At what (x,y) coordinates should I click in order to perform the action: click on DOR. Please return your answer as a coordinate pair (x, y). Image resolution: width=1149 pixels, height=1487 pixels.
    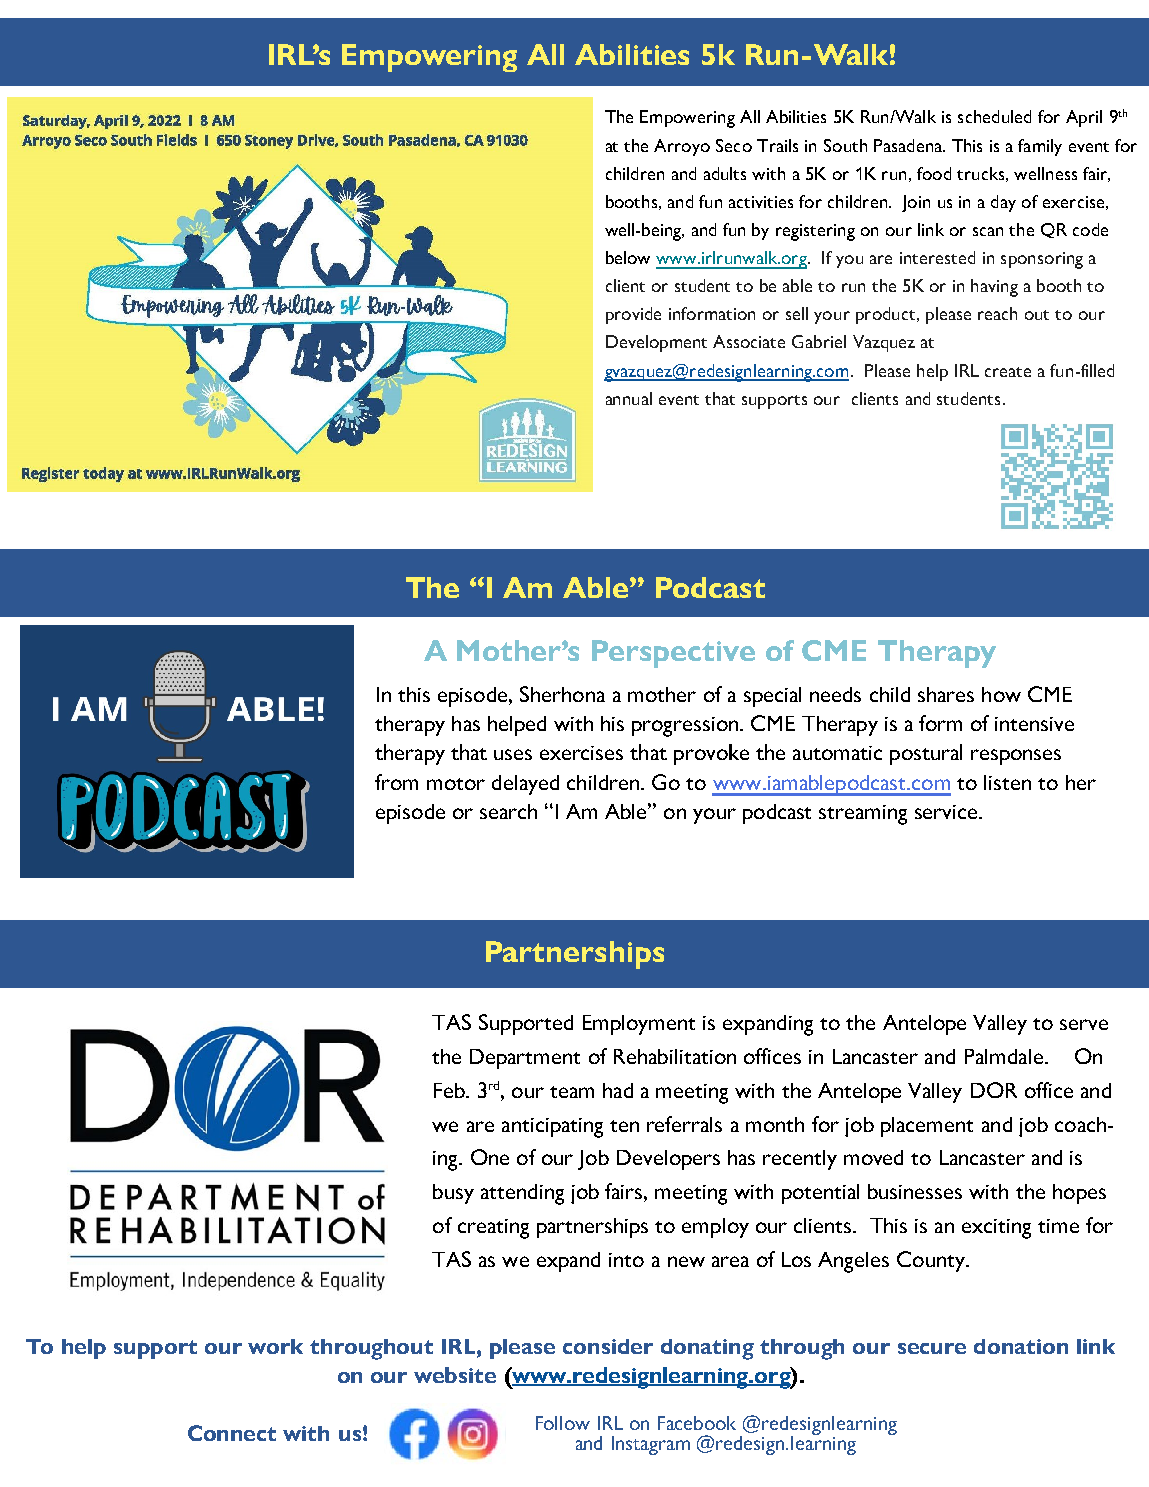
    Looking at the image, I should click on (994, 1090).
